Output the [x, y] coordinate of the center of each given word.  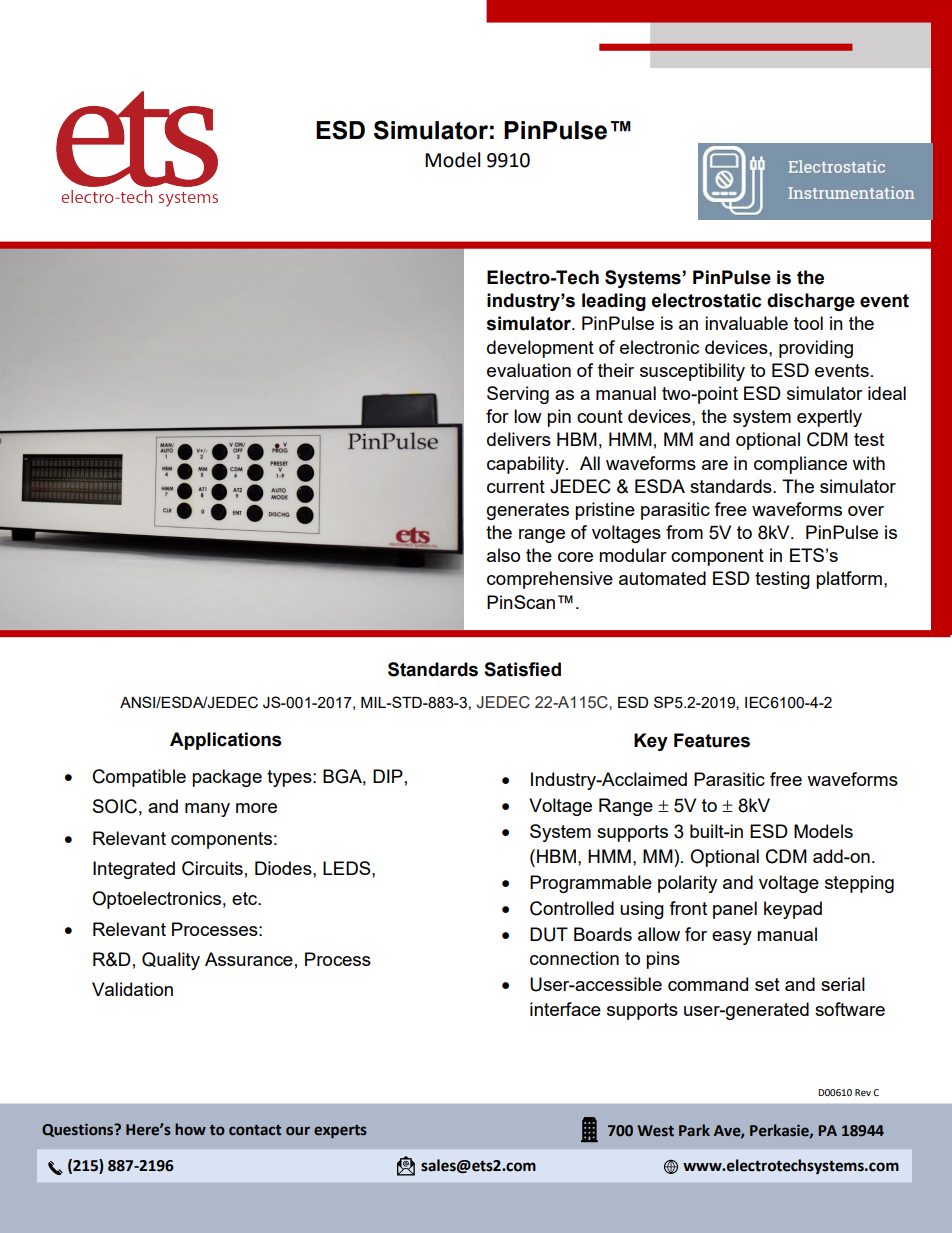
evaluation [529, 370]
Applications [226, 741]
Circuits [212, 868]
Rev [863, 1092]
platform [849, 580]
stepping [859, 884]
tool [808, 323]
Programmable [591, 884]
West [656, 1131]
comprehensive [550, 580]
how [190, 1129]
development [540, 349]
